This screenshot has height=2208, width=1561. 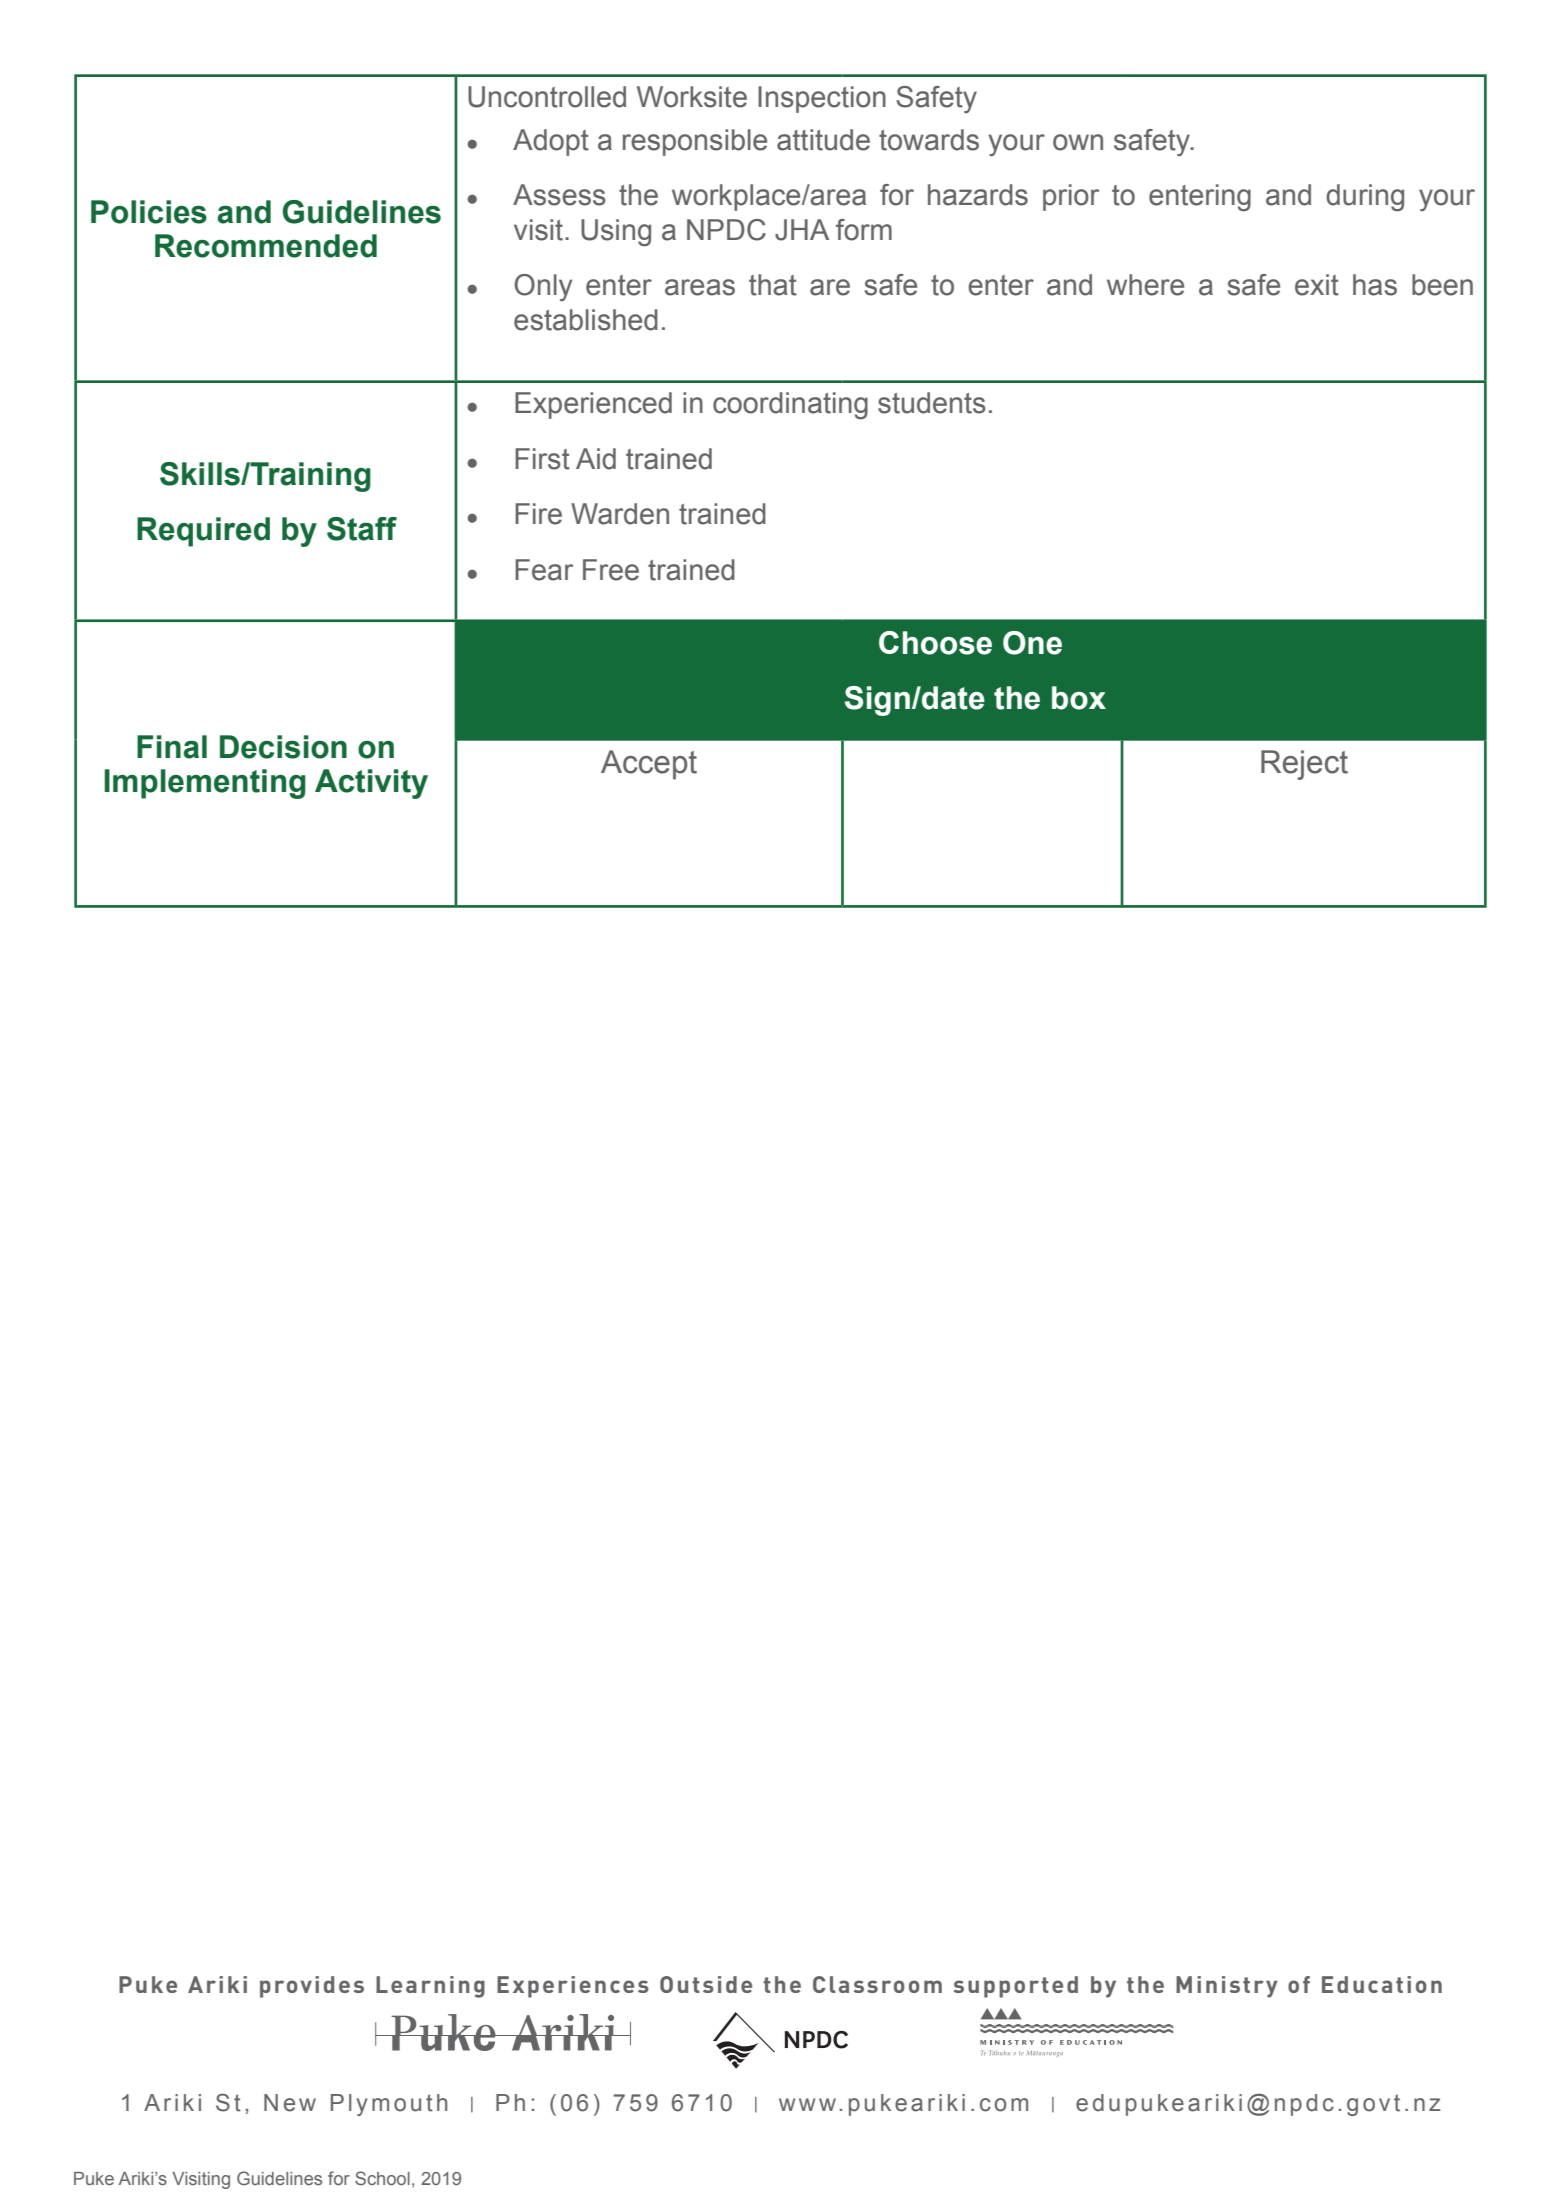 What do you see at coordinates (266, 246) in the screenshot?
I see `Recommended` at bounding box center [266, 246].
